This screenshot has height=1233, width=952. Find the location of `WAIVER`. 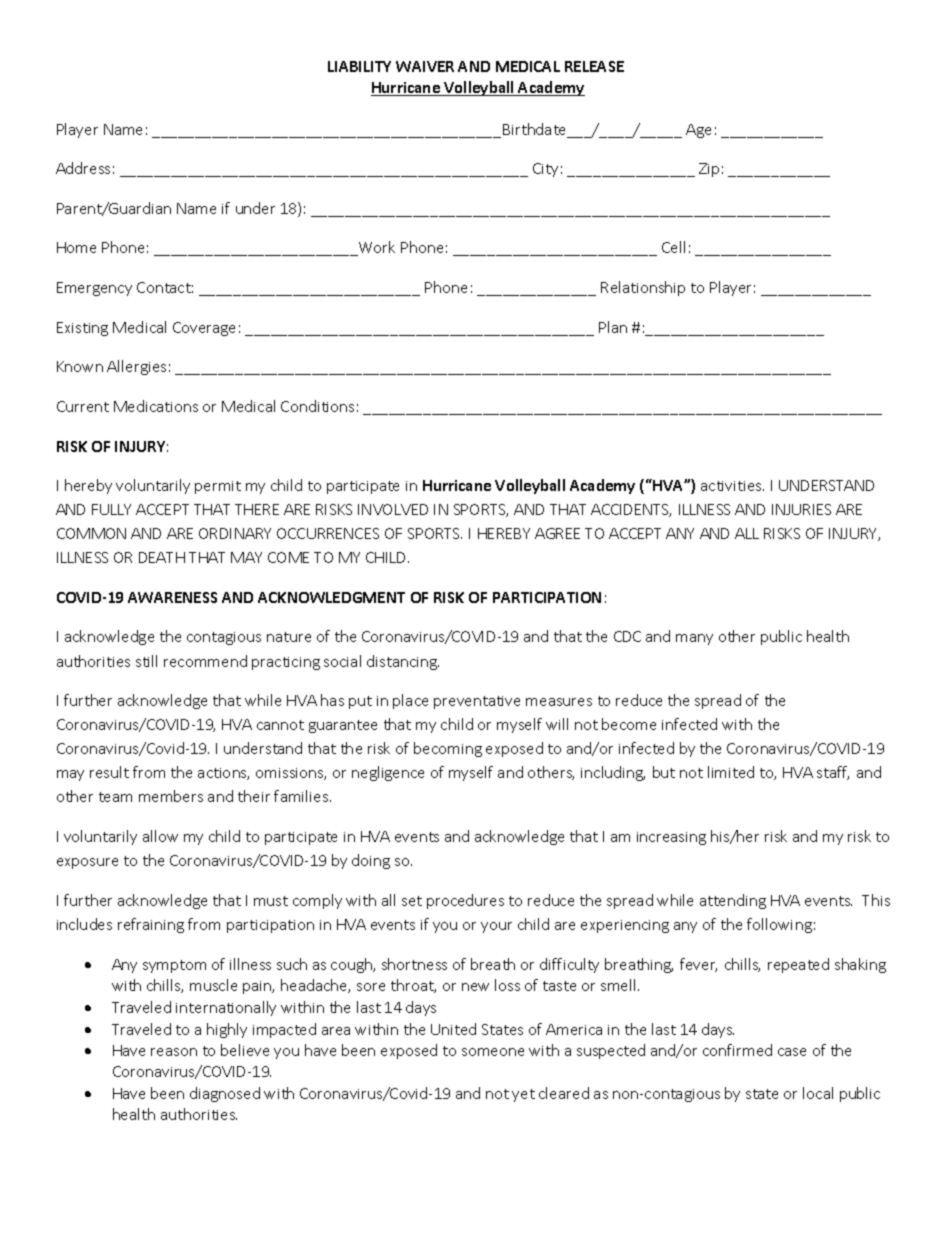

WAIVER is located at coordinates (425, 66).
